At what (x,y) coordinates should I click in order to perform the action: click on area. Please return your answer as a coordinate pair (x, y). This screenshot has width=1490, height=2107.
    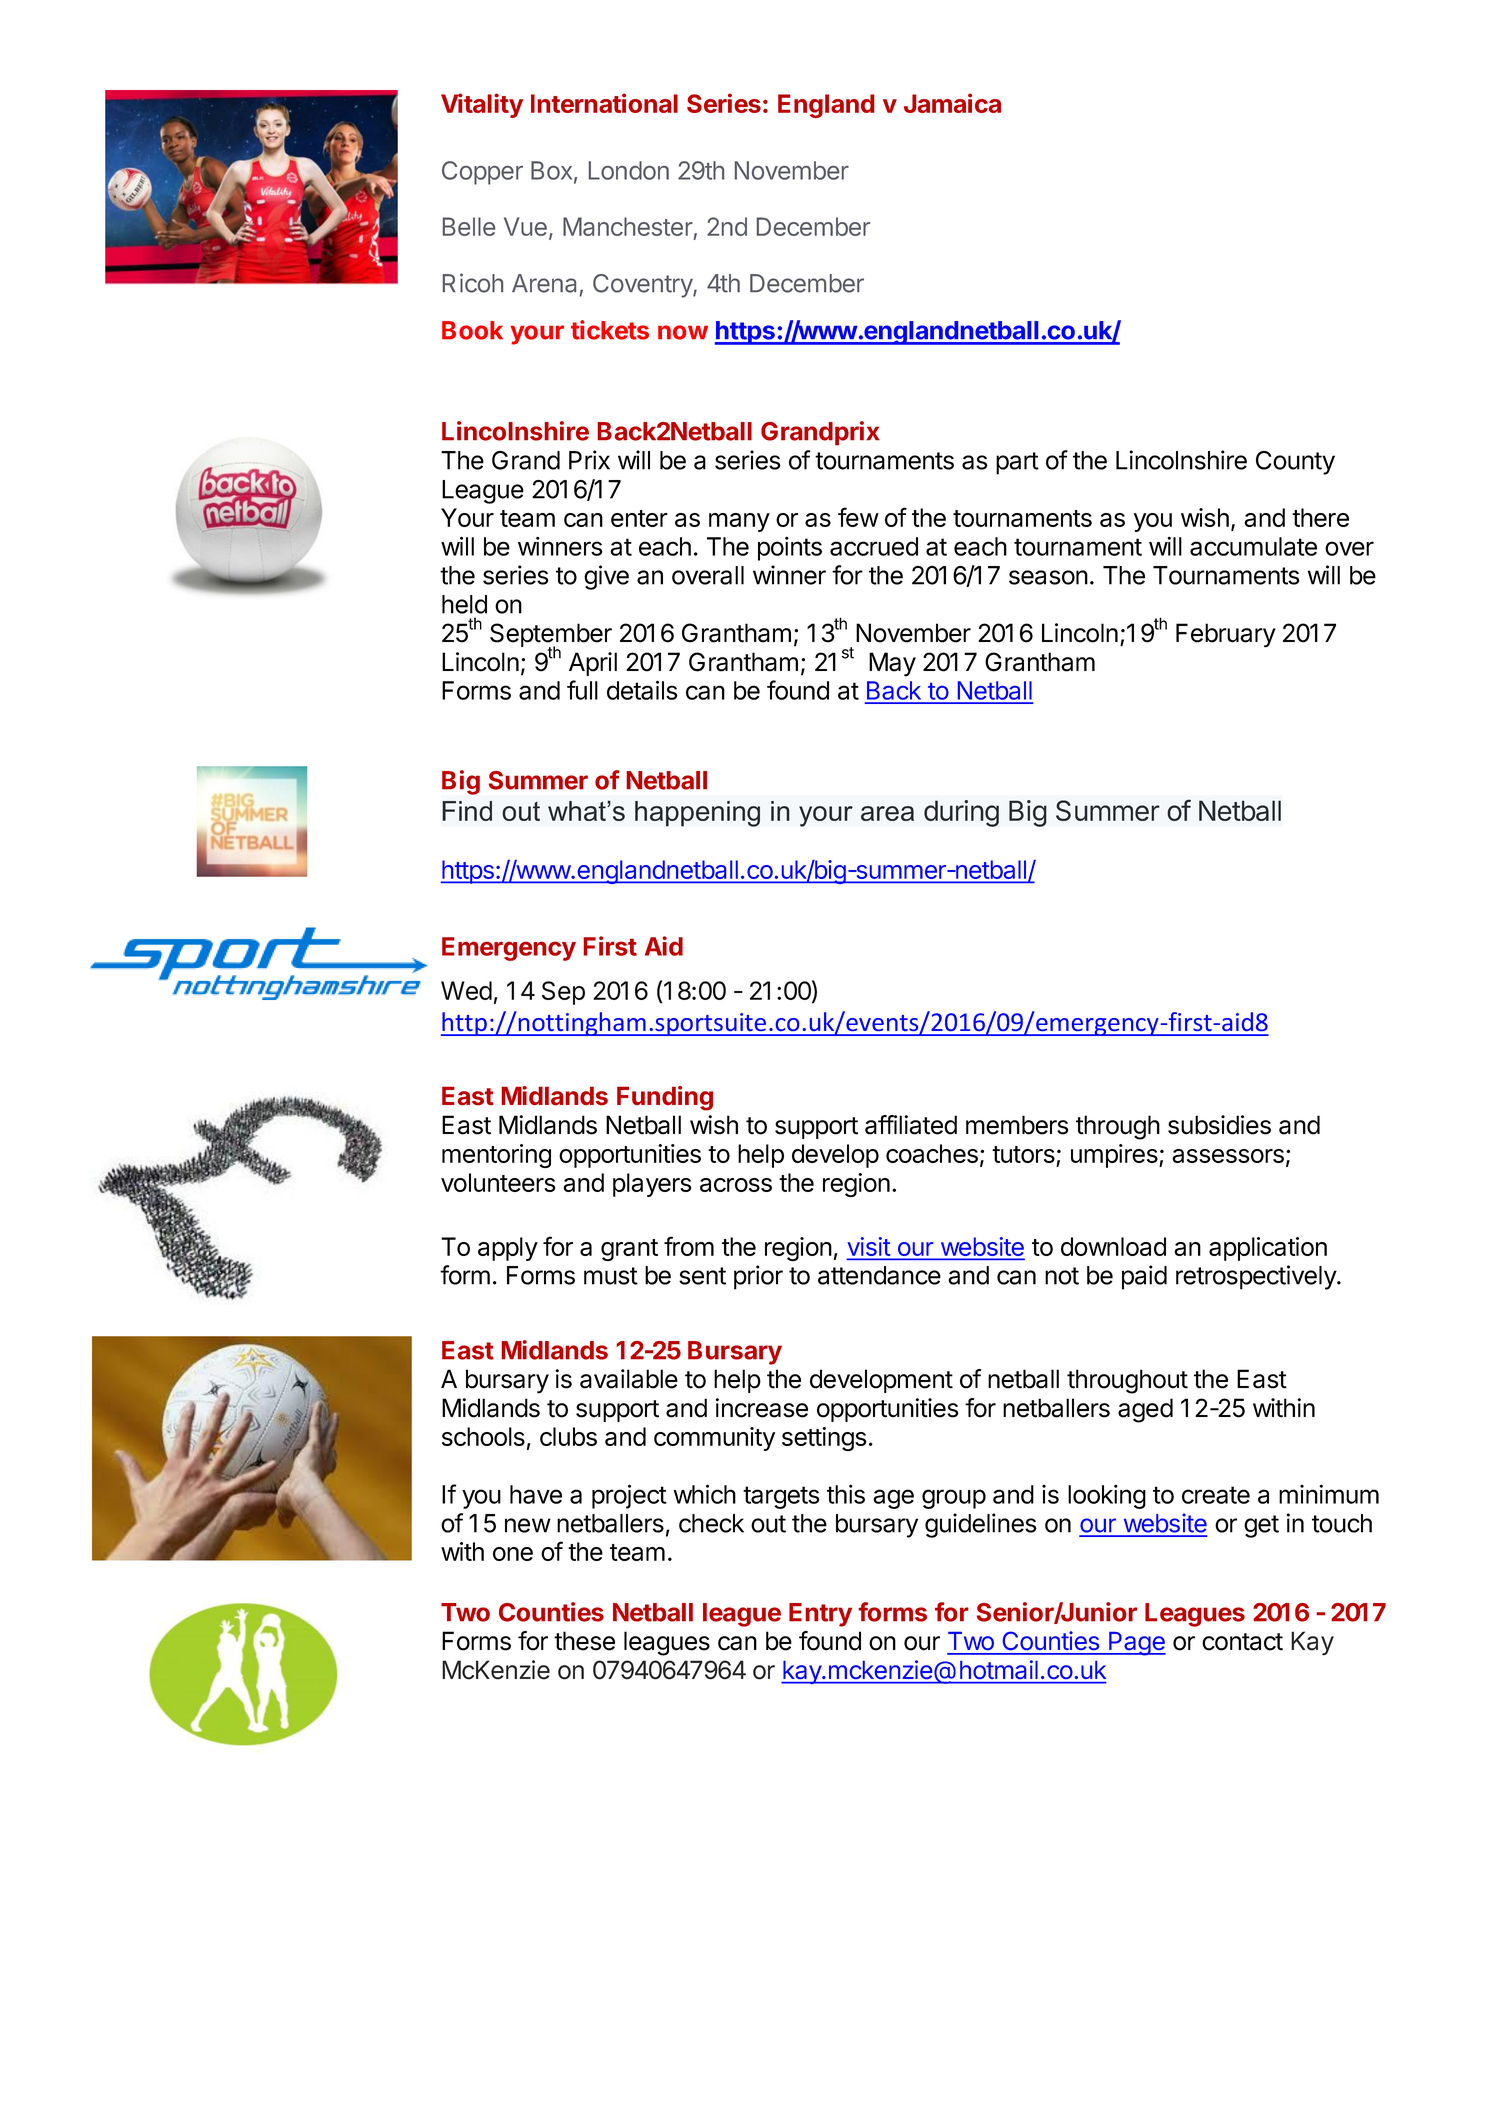
    Looking at the image, I should click on (887, 813).
